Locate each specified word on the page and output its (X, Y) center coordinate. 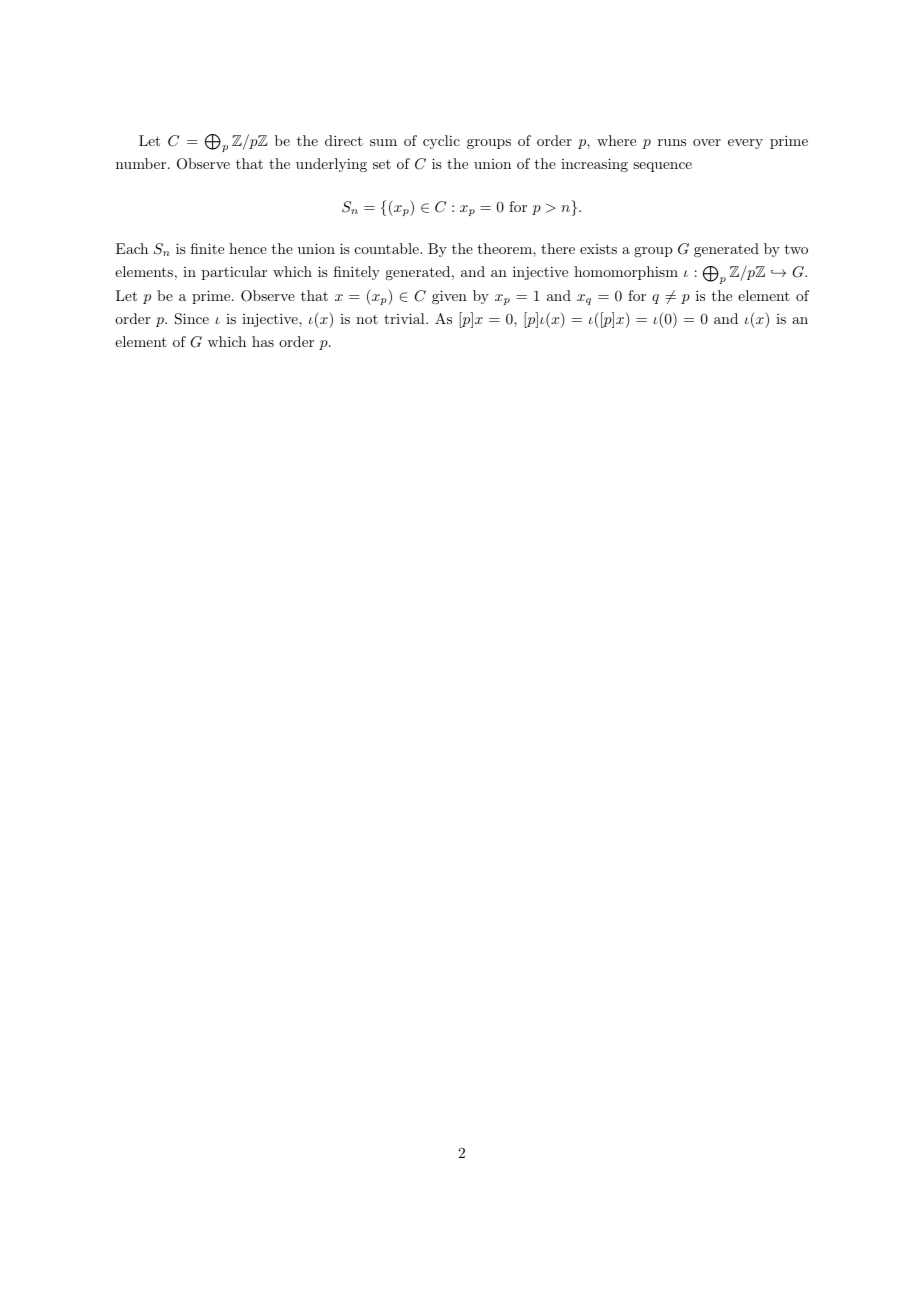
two (796, 249)
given (449, 297)
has (263, 341)
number (142, 163)
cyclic (441, 142)
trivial (405, 318)
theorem (506, 248)
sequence (662, 167)
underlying (331, 165)
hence (248, 248)
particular (234, 273)
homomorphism (626, 273)
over (707, 142)
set (382, 164)
